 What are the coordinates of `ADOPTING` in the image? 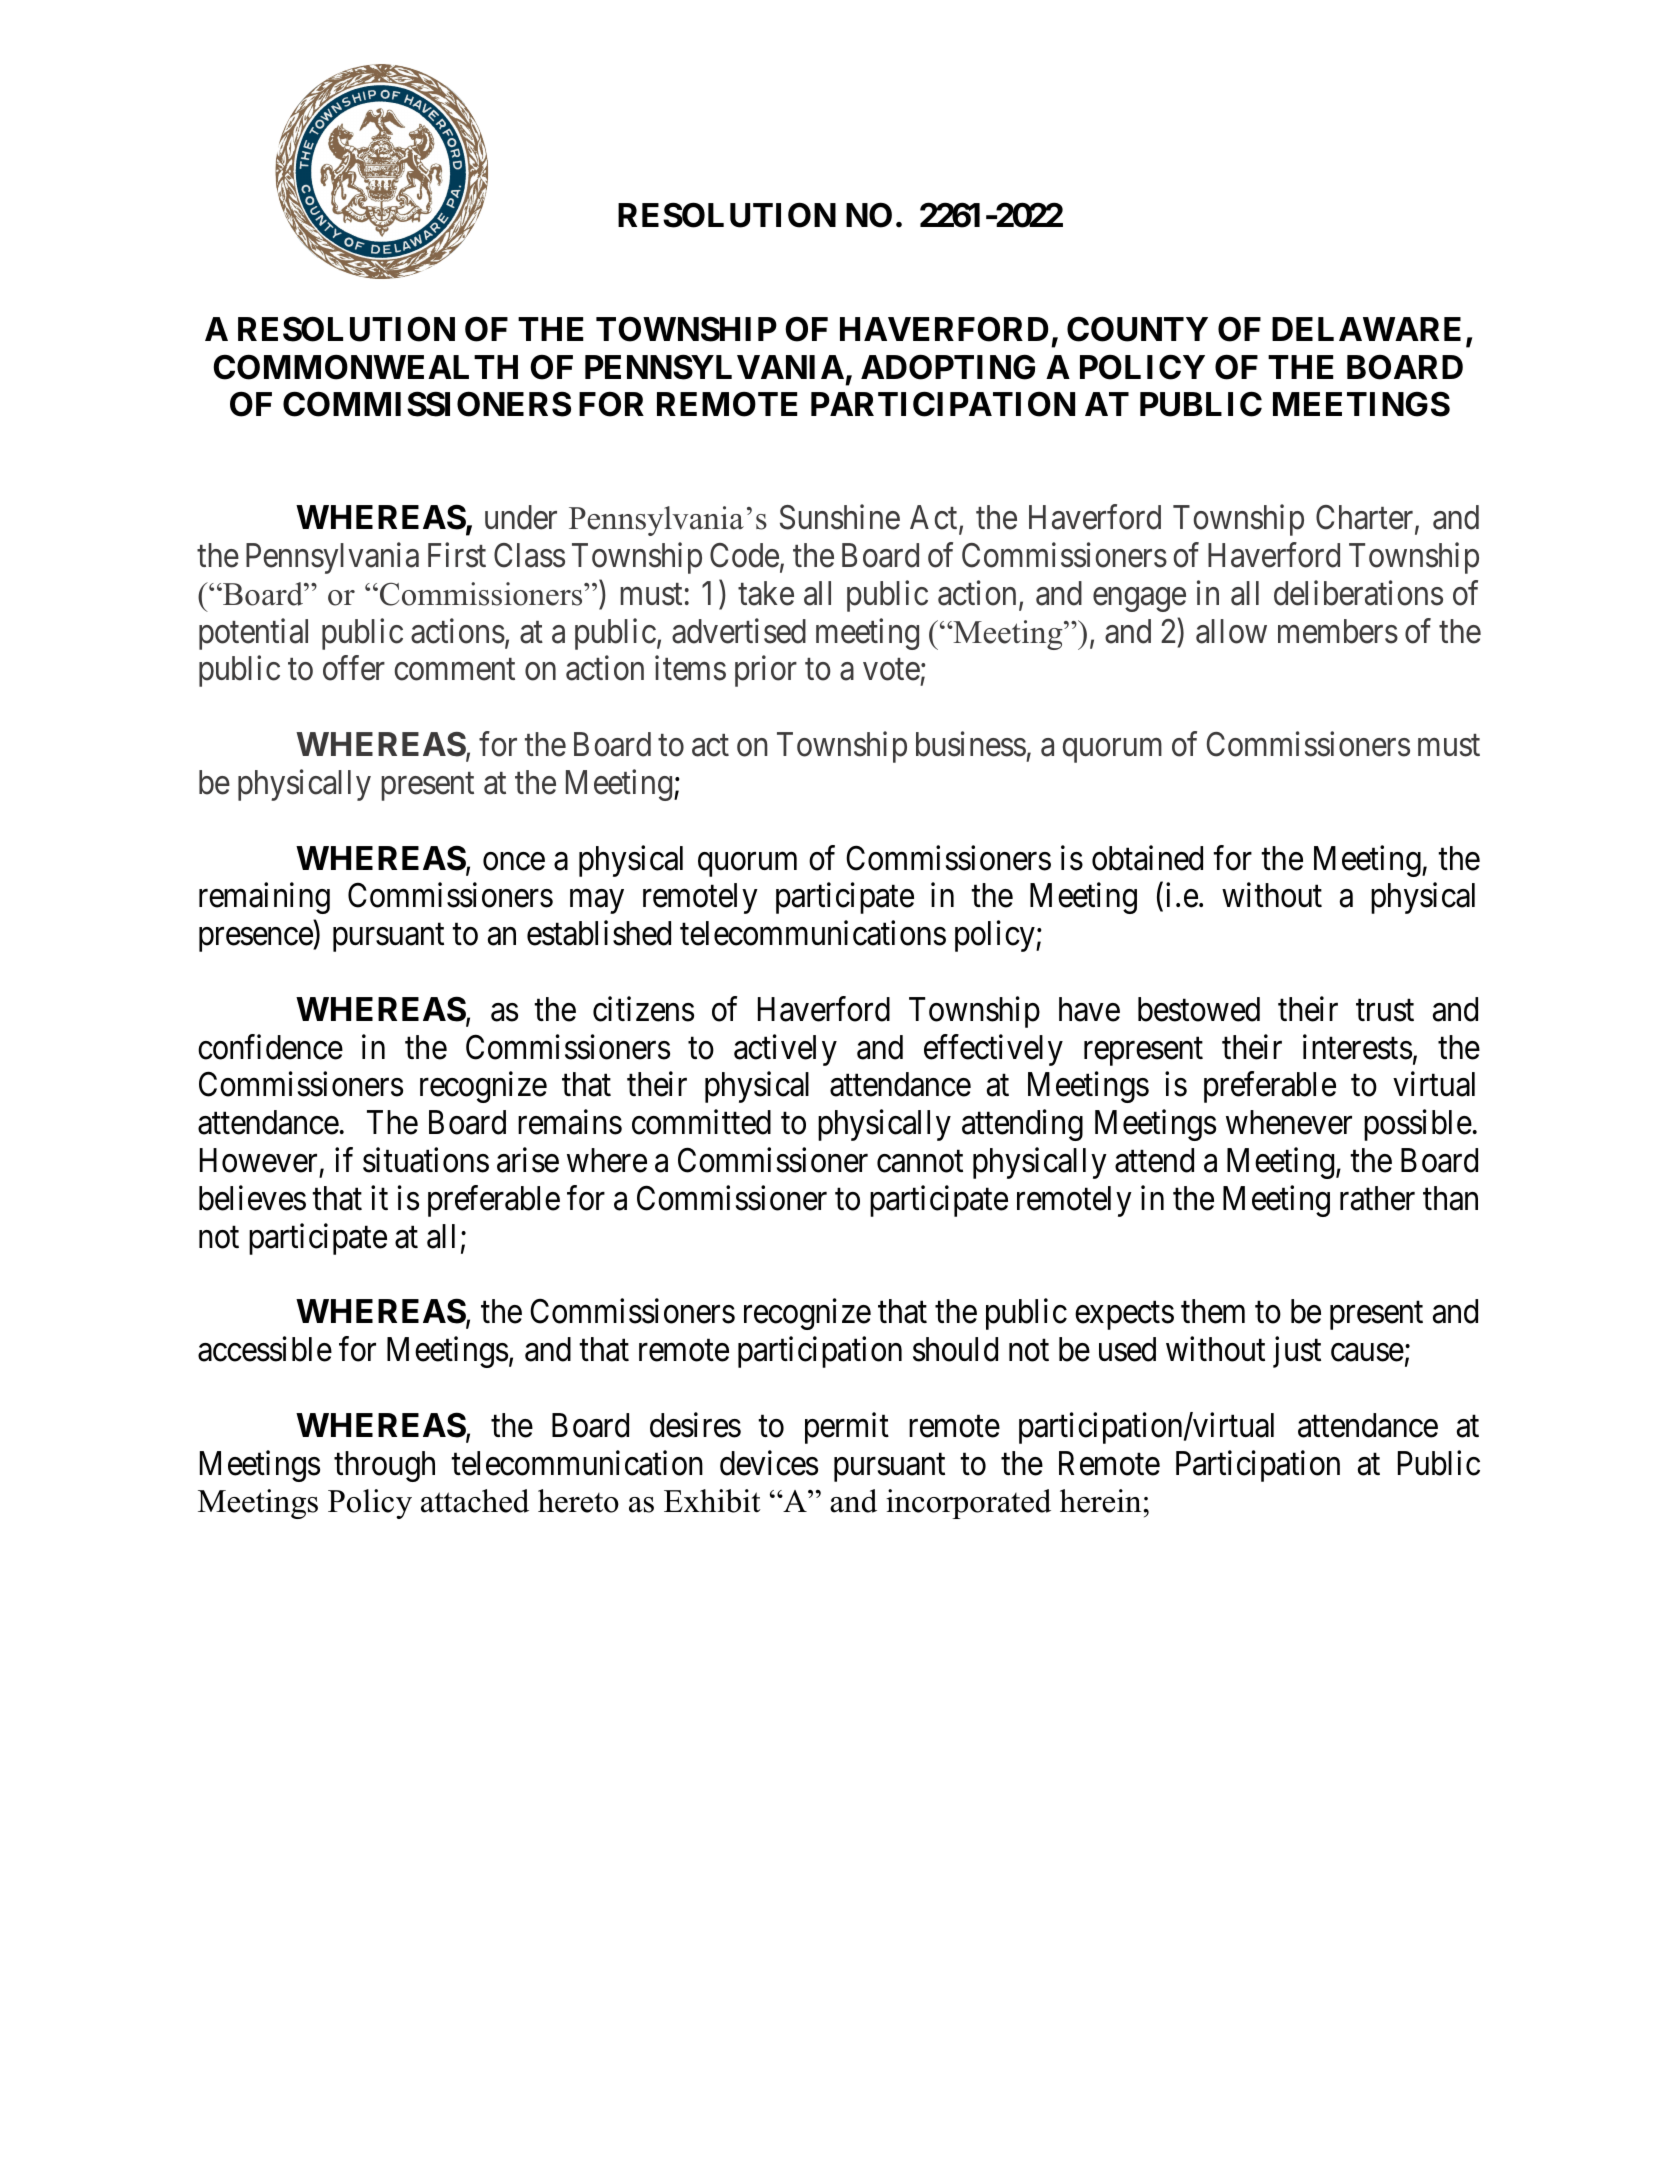 It's located at (948, 367).
